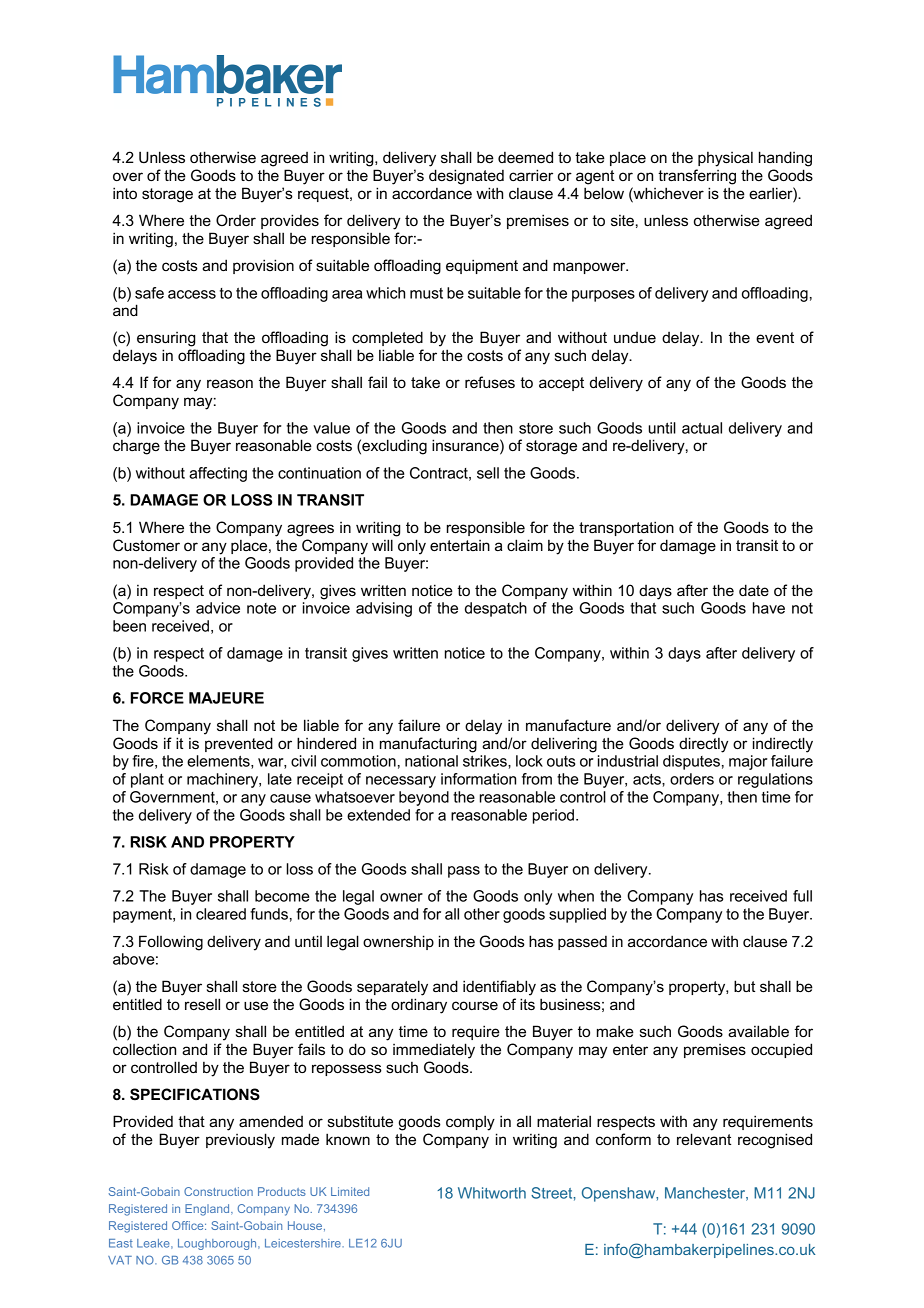 This document has height=1308, width=924. I want to click on cleared, so click(221, 914).
